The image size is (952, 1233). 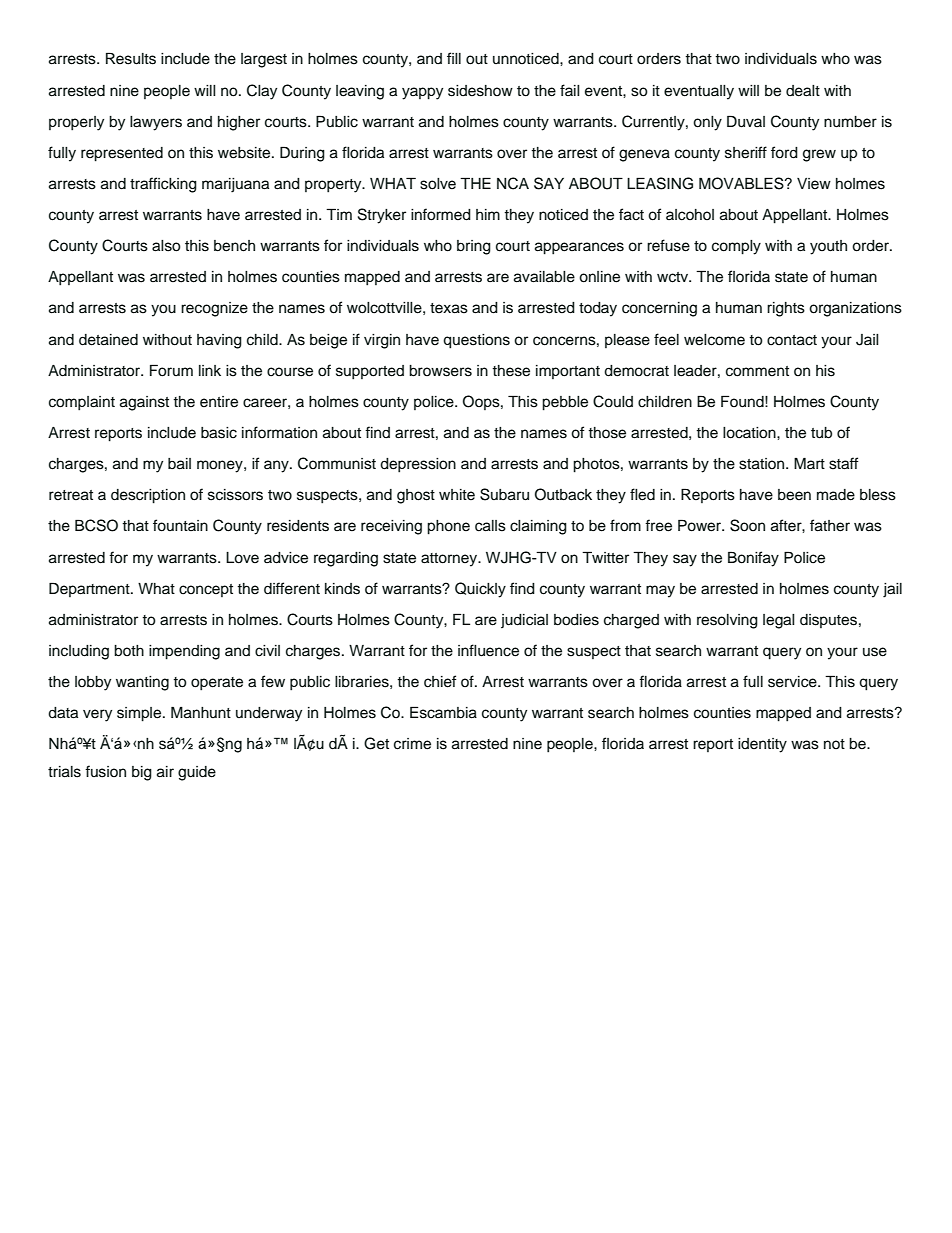 What do you see at coordinates (490, 526) in the document?
I see `calls` at bounding box center [490, 526].
